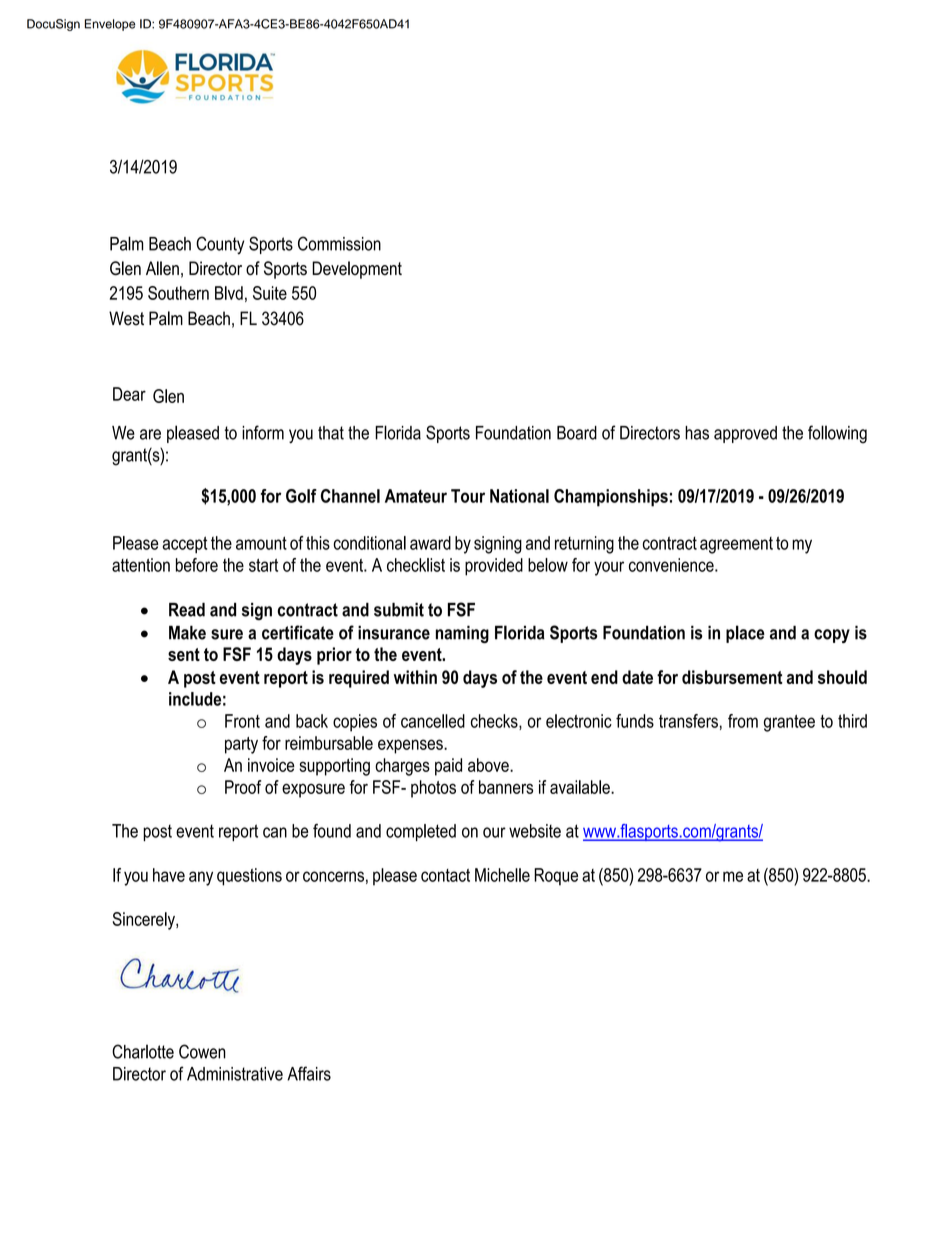 This screenshot has width=952, height=1233. What do you see at coordinates (697, 433) in the screenshot?
I see `has` at bounding box center [697, 433].
